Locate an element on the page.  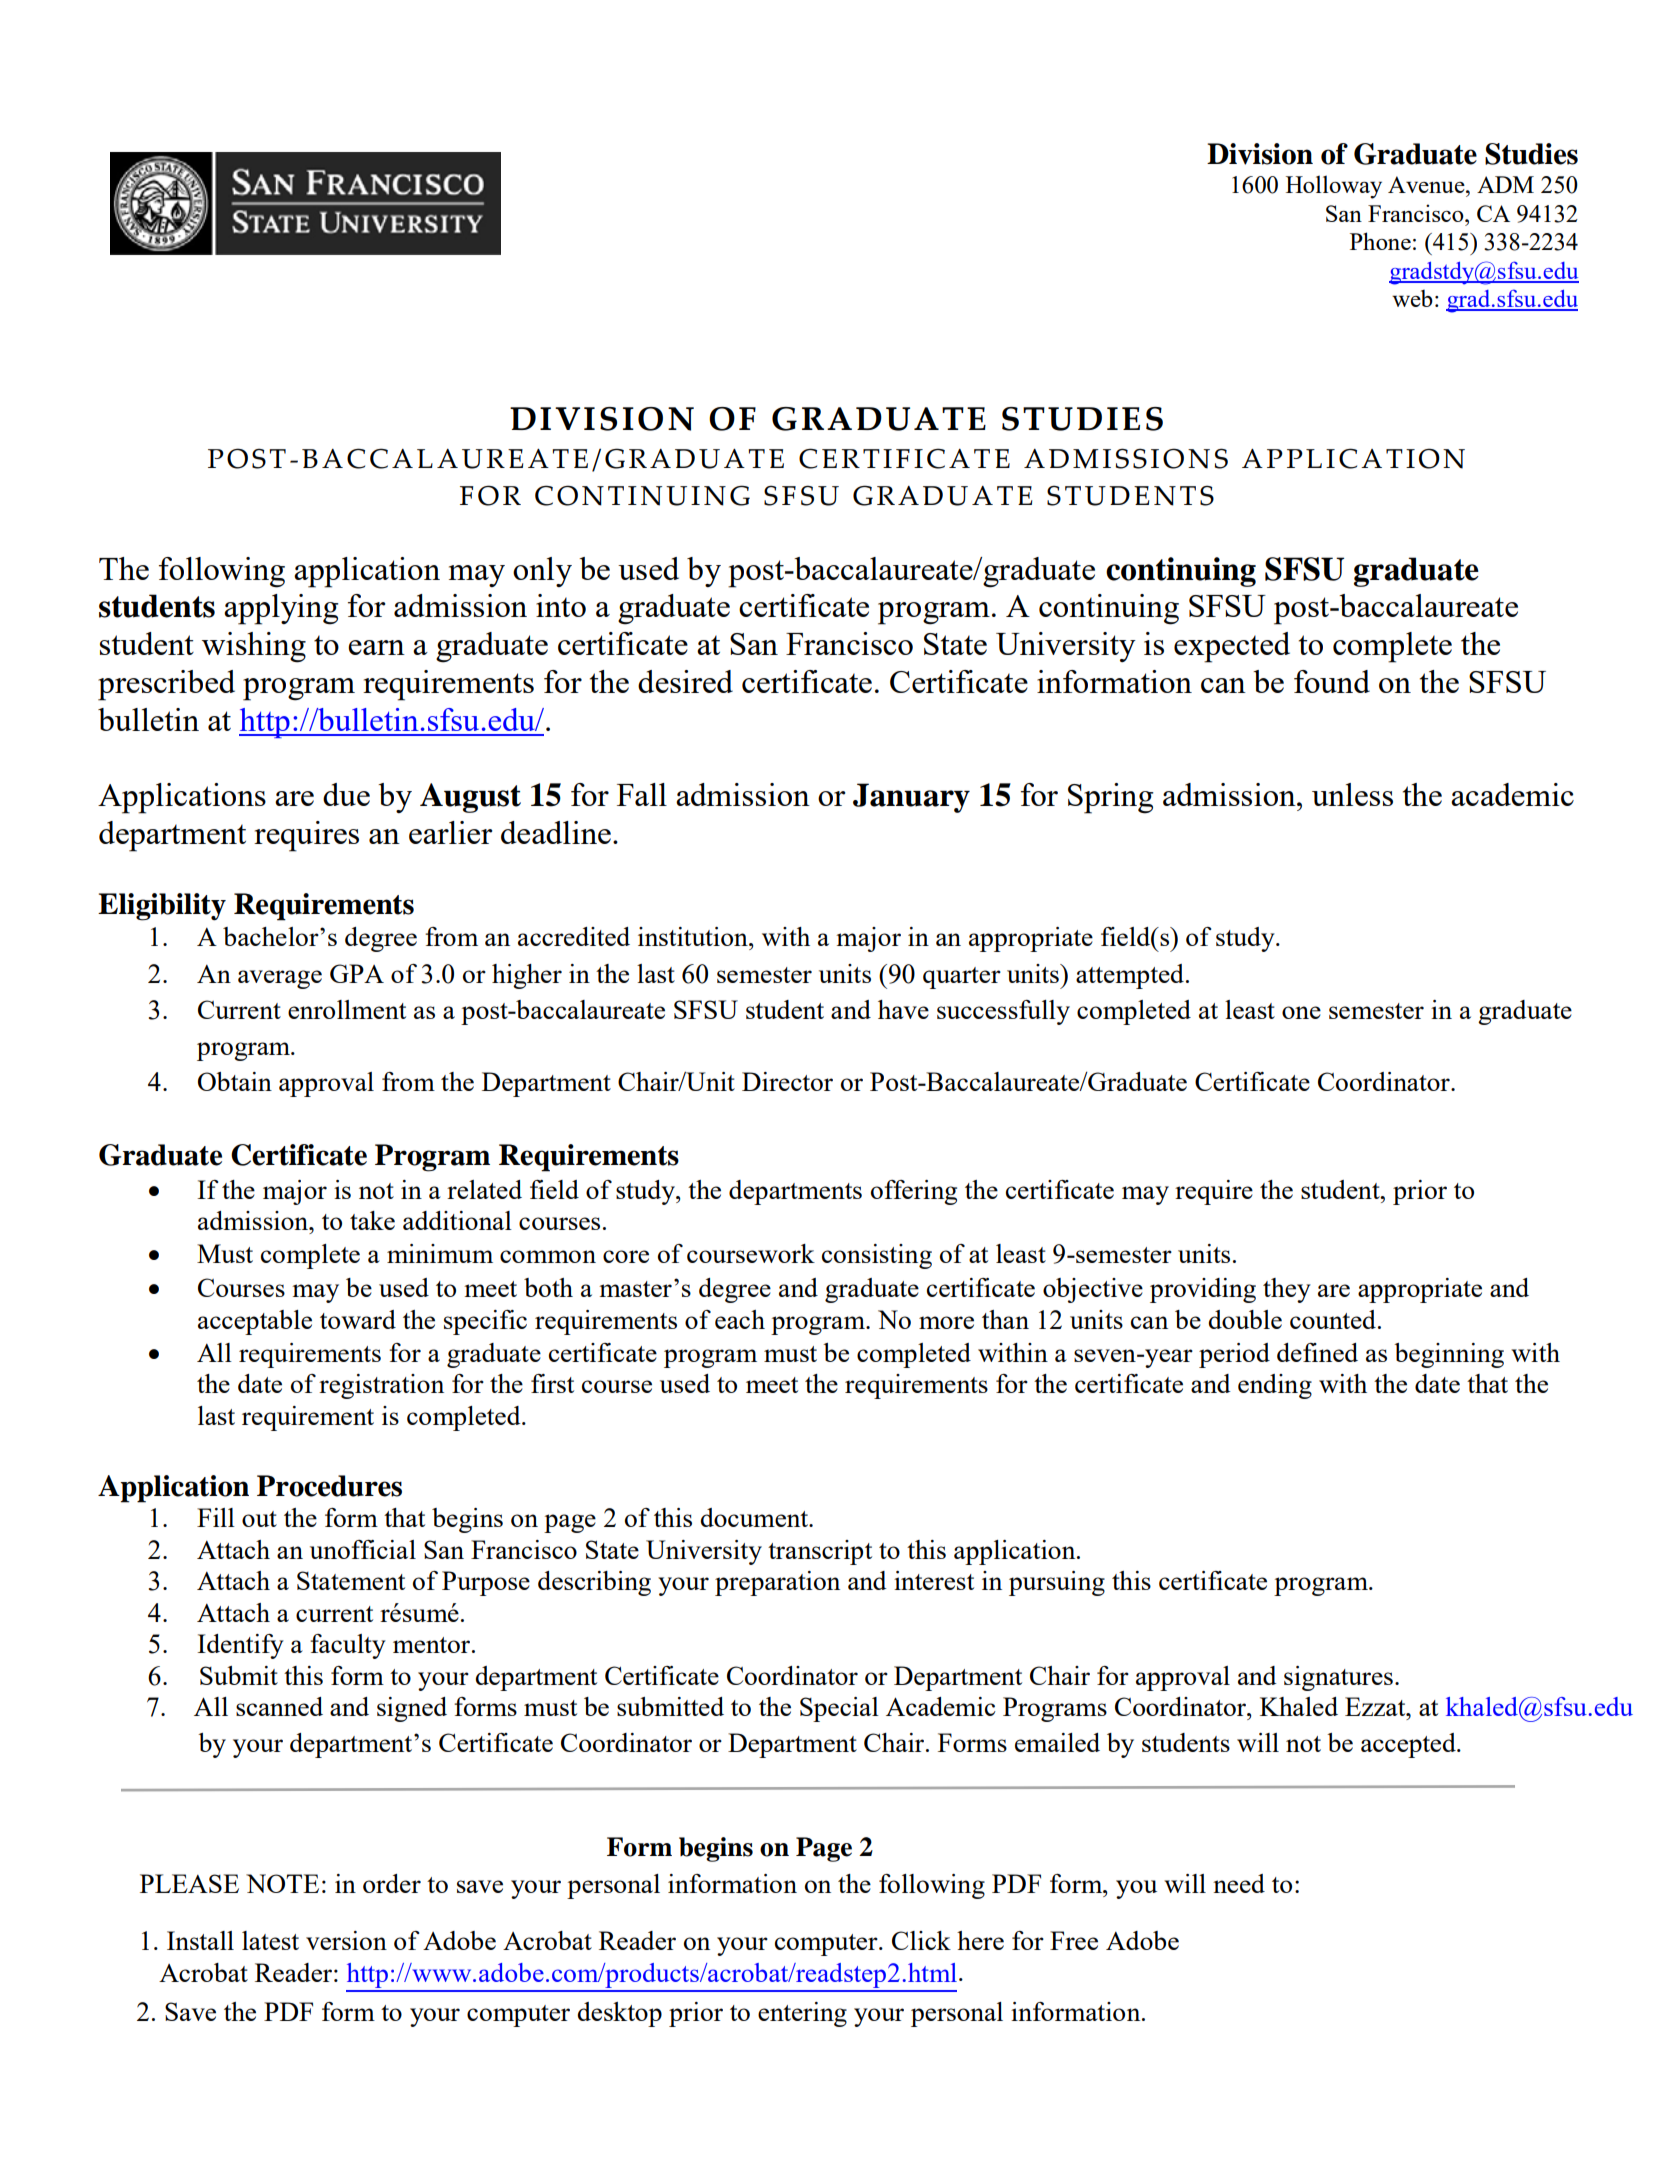
only is located at coordinates (542, 572).
